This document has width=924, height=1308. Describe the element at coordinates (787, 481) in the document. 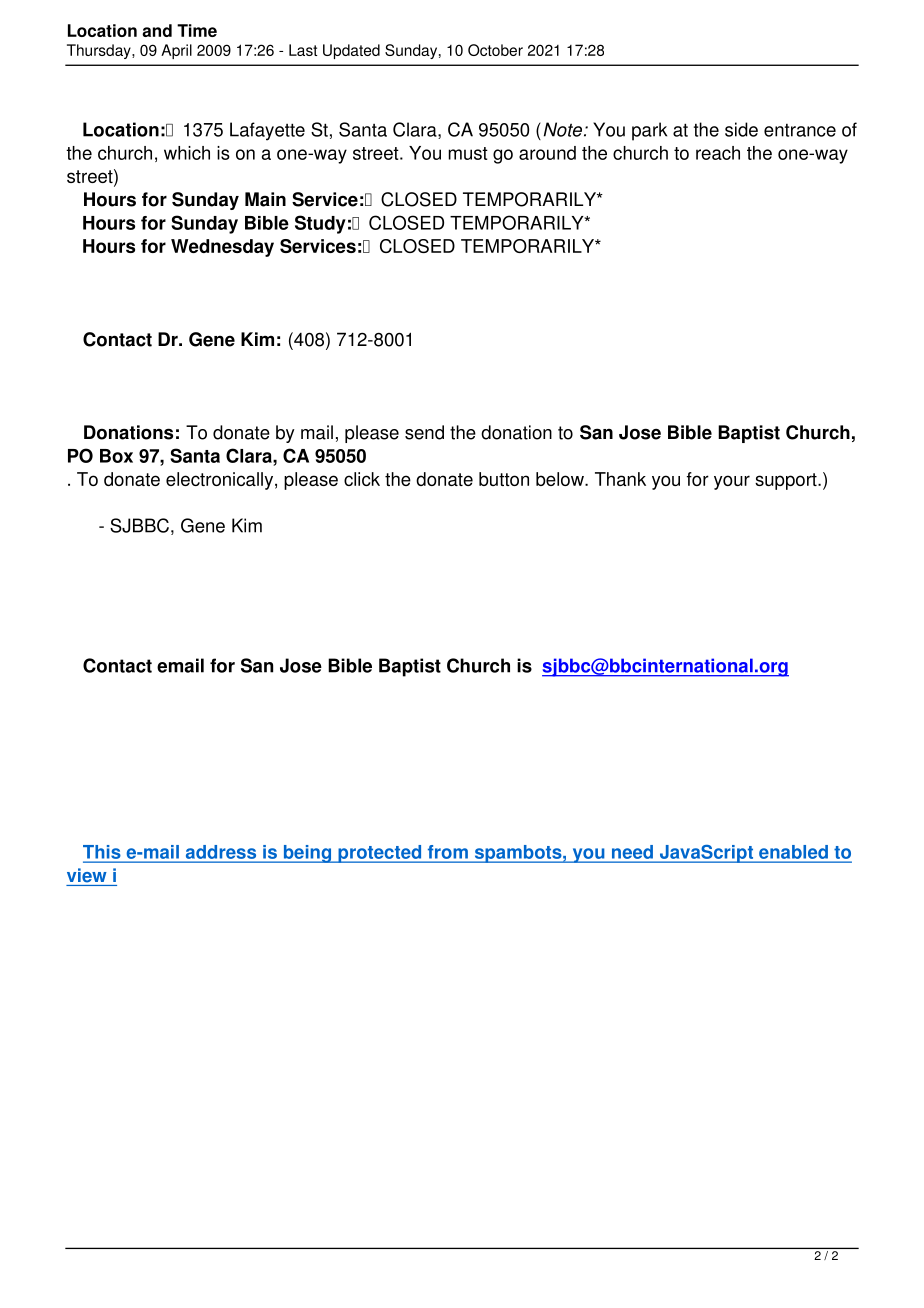

I see `support` at that location.
